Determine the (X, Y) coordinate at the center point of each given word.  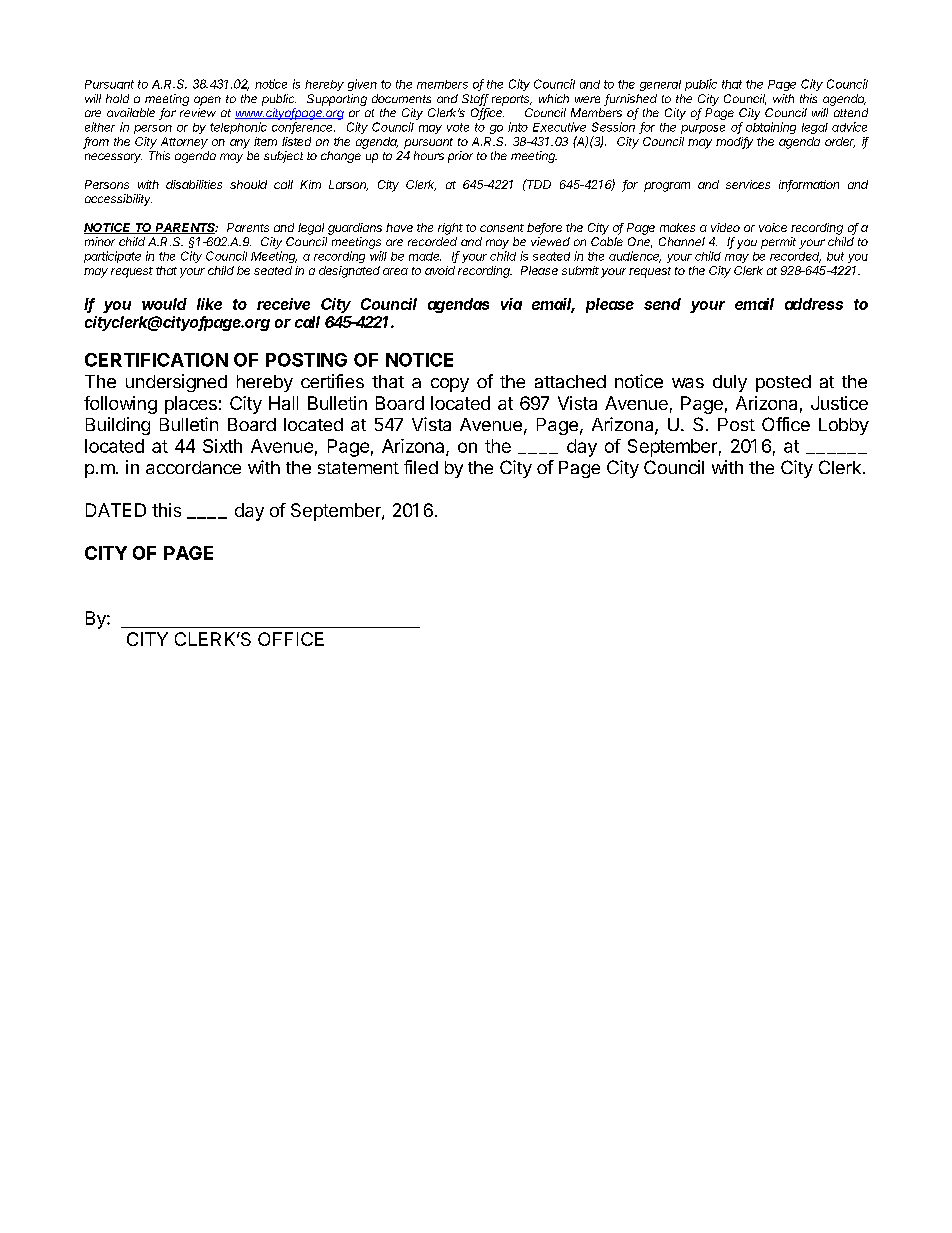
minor (100, 241)
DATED (116, 510)
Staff (475, 100)
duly (730, 383)
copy (450, 385)
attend (851, 112)
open (207, 101)
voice (773, 227)
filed (421, 467)
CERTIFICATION (156, 360)
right (450, 229)
